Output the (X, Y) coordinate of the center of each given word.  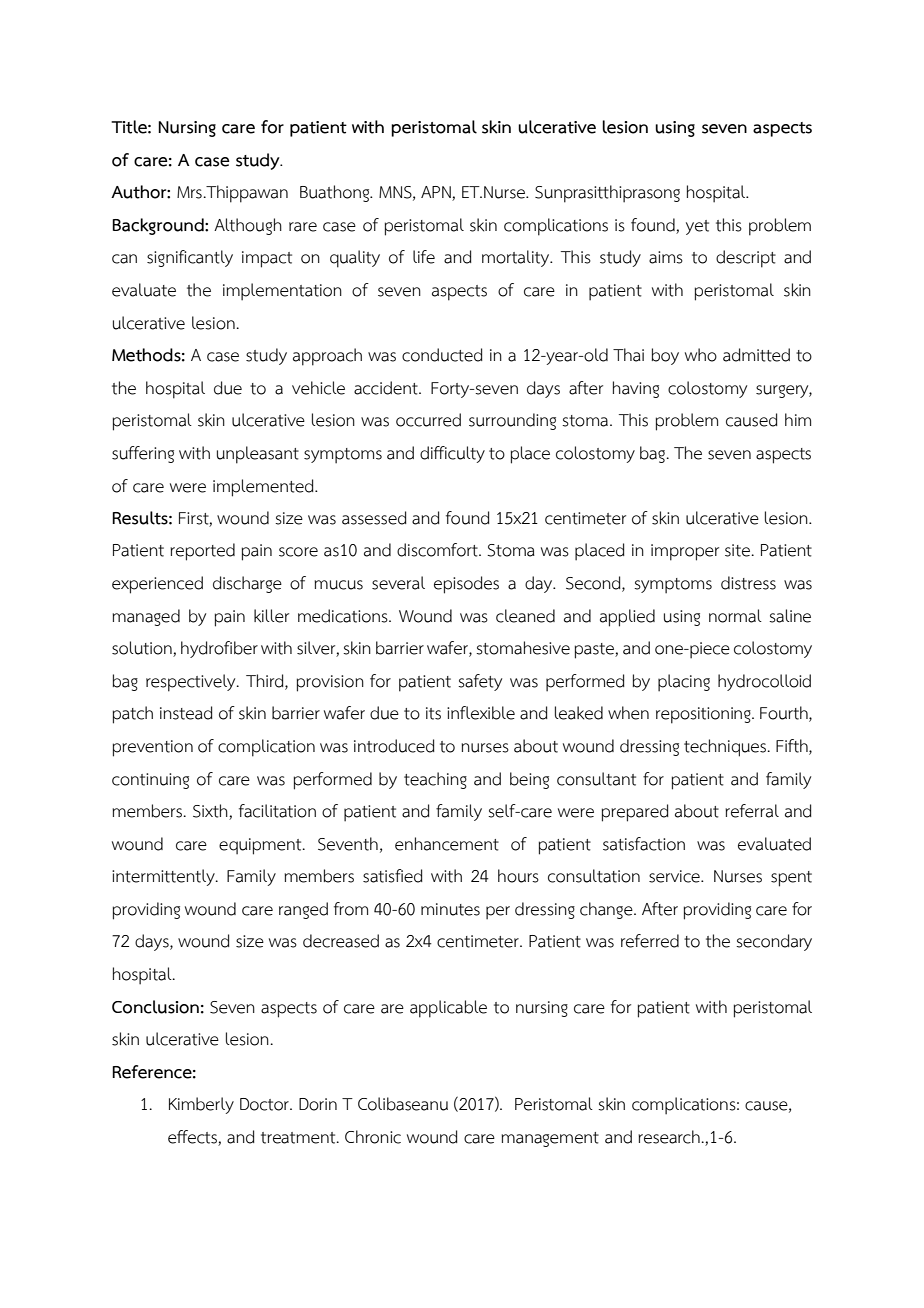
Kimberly (201, 1105)
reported (202, 552)
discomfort (438, 550)
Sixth (211, 812)
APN (437, 193)
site (738, 550)
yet (697, 227)
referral (752, 811)
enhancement (447, 844)
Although (248, 226)
